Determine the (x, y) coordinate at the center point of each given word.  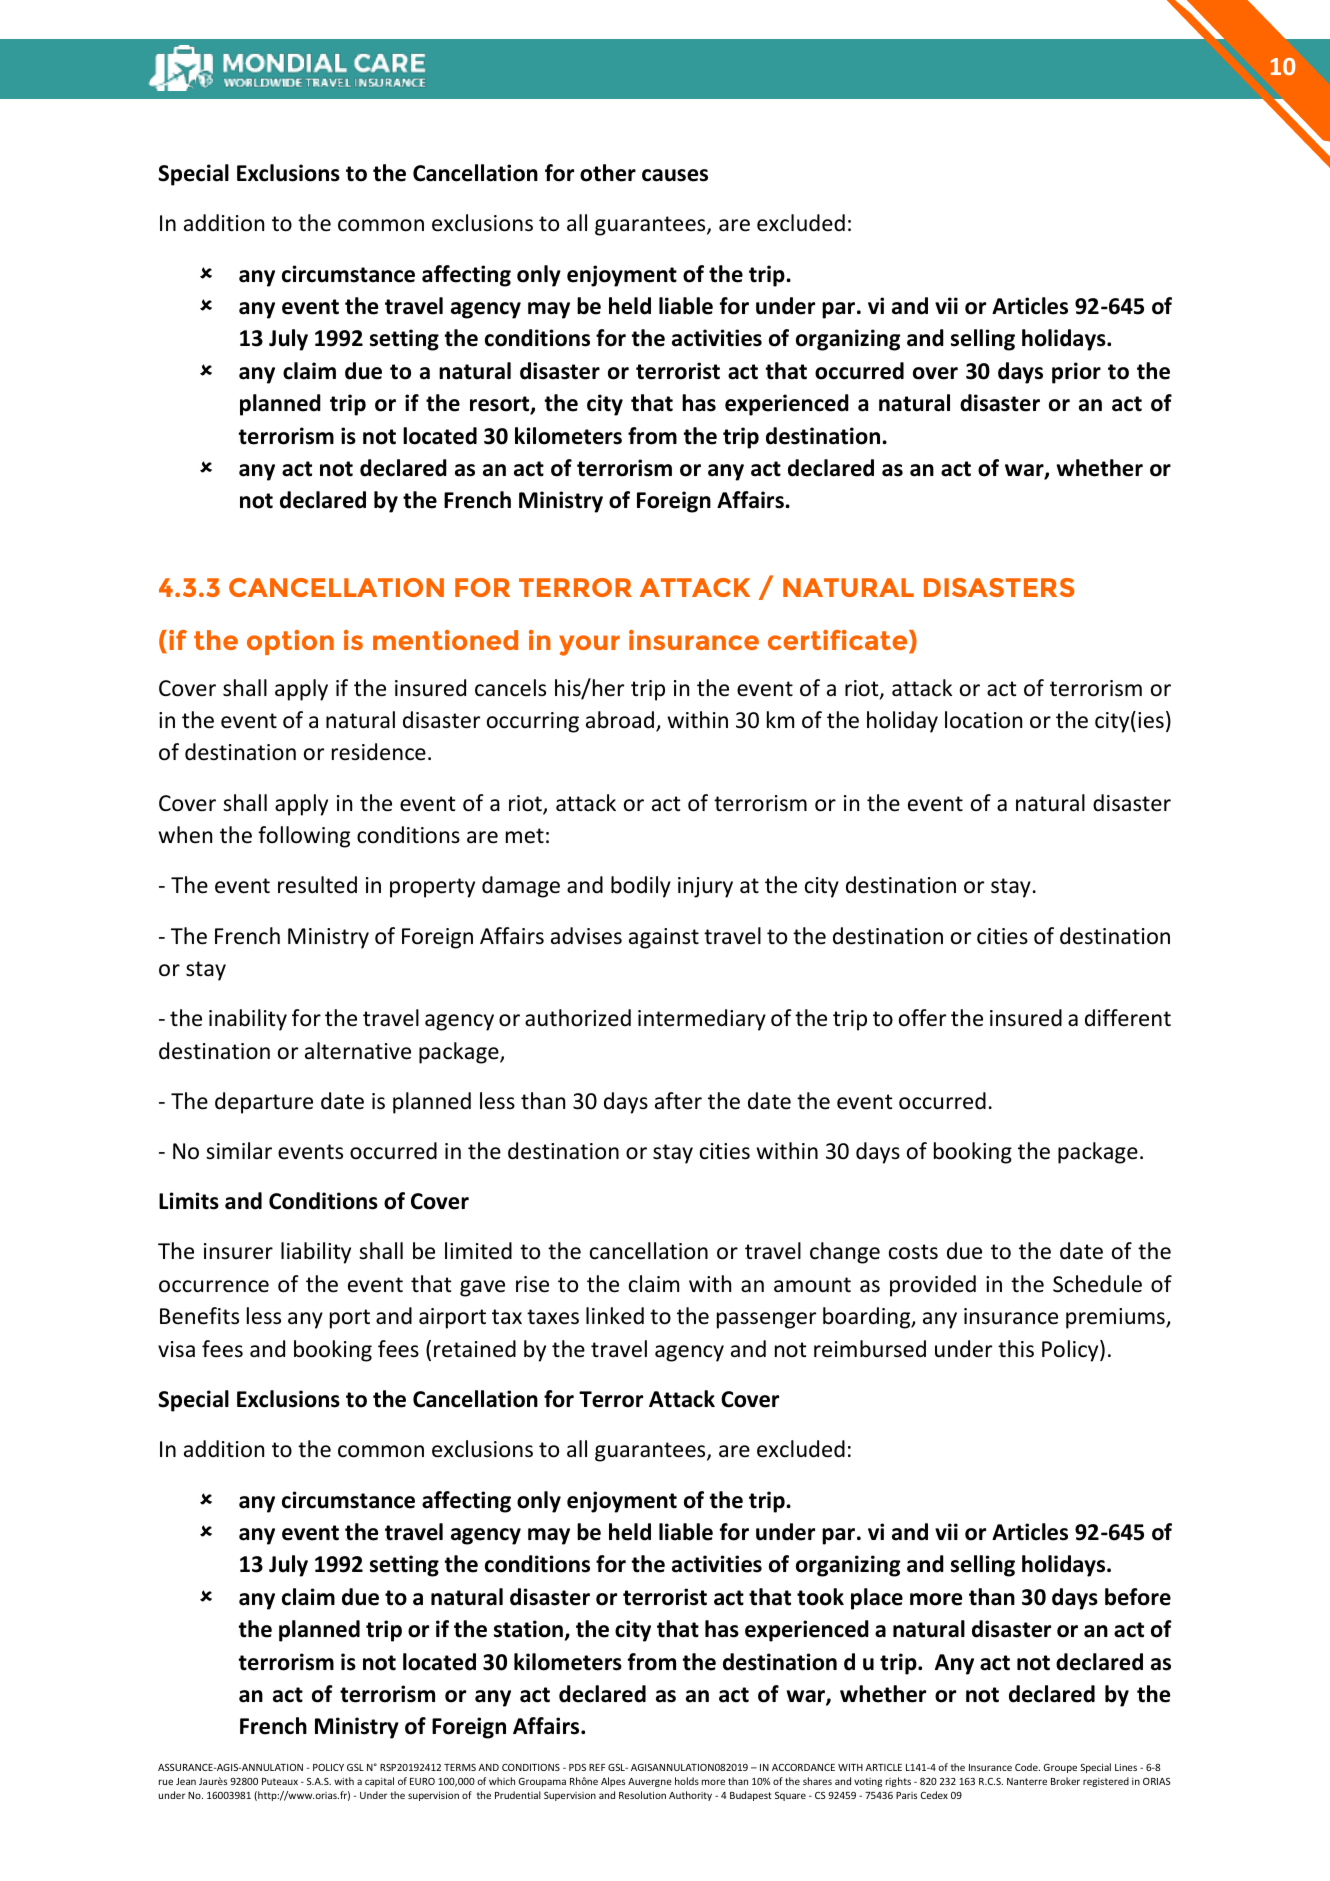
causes (675, 175)
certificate (839, 641)
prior (1076, 373)
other (608, 173)
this (1016, 1349)
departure (264, 1103)
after (678, 1101)
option (290, 642)
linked (615, 1316)
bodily (641, 887)
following (304, 837)
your (589, 645)
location (983, 720)
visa (176, 1349)
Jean (186, 1781)
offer (922, 1018)
